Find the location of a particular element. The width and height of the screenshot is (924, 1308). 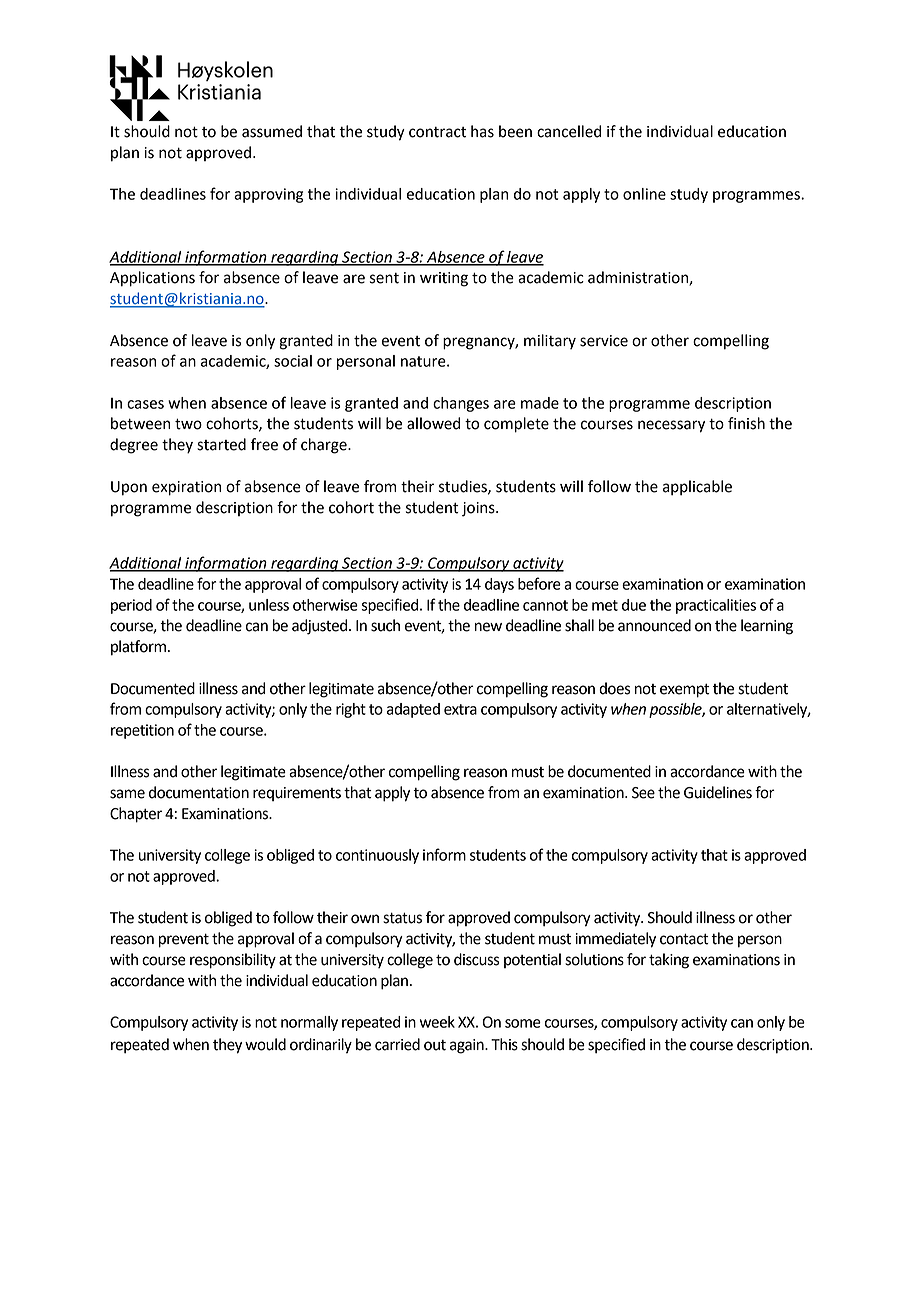

documentation is located at coordinates (199, 792).
